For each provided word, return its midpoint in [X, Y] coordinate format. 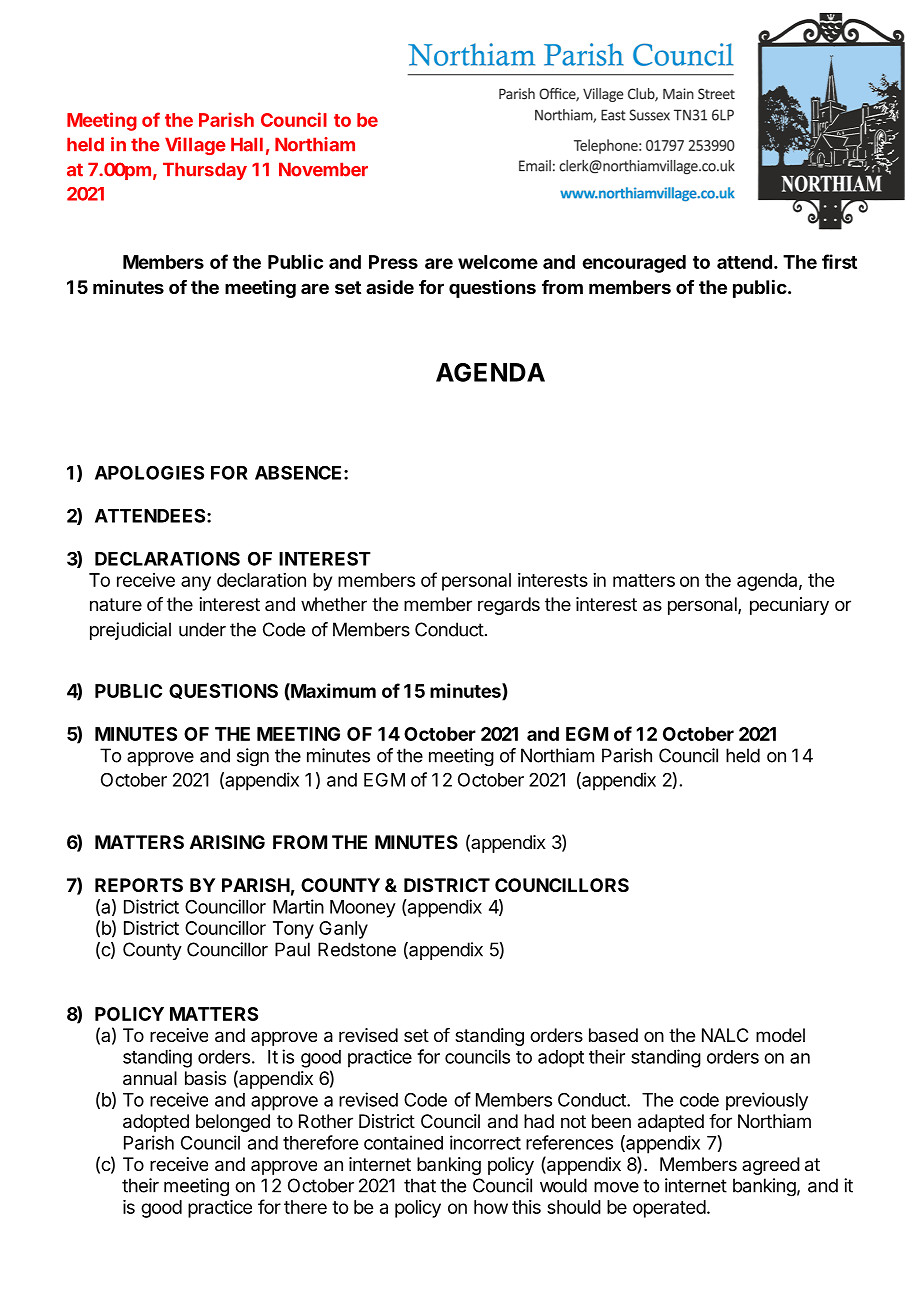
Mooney [363, 909]
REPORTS [139, 885]
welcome [498, 262]
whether [334, 604]
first [839, 261]
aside [390, 287]
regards [509, 606]
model [780, 1035]
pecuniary [789, 606]
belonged [233, 1123]
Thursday [205, 171]
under [202, 629]
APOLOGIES [149, 472]
